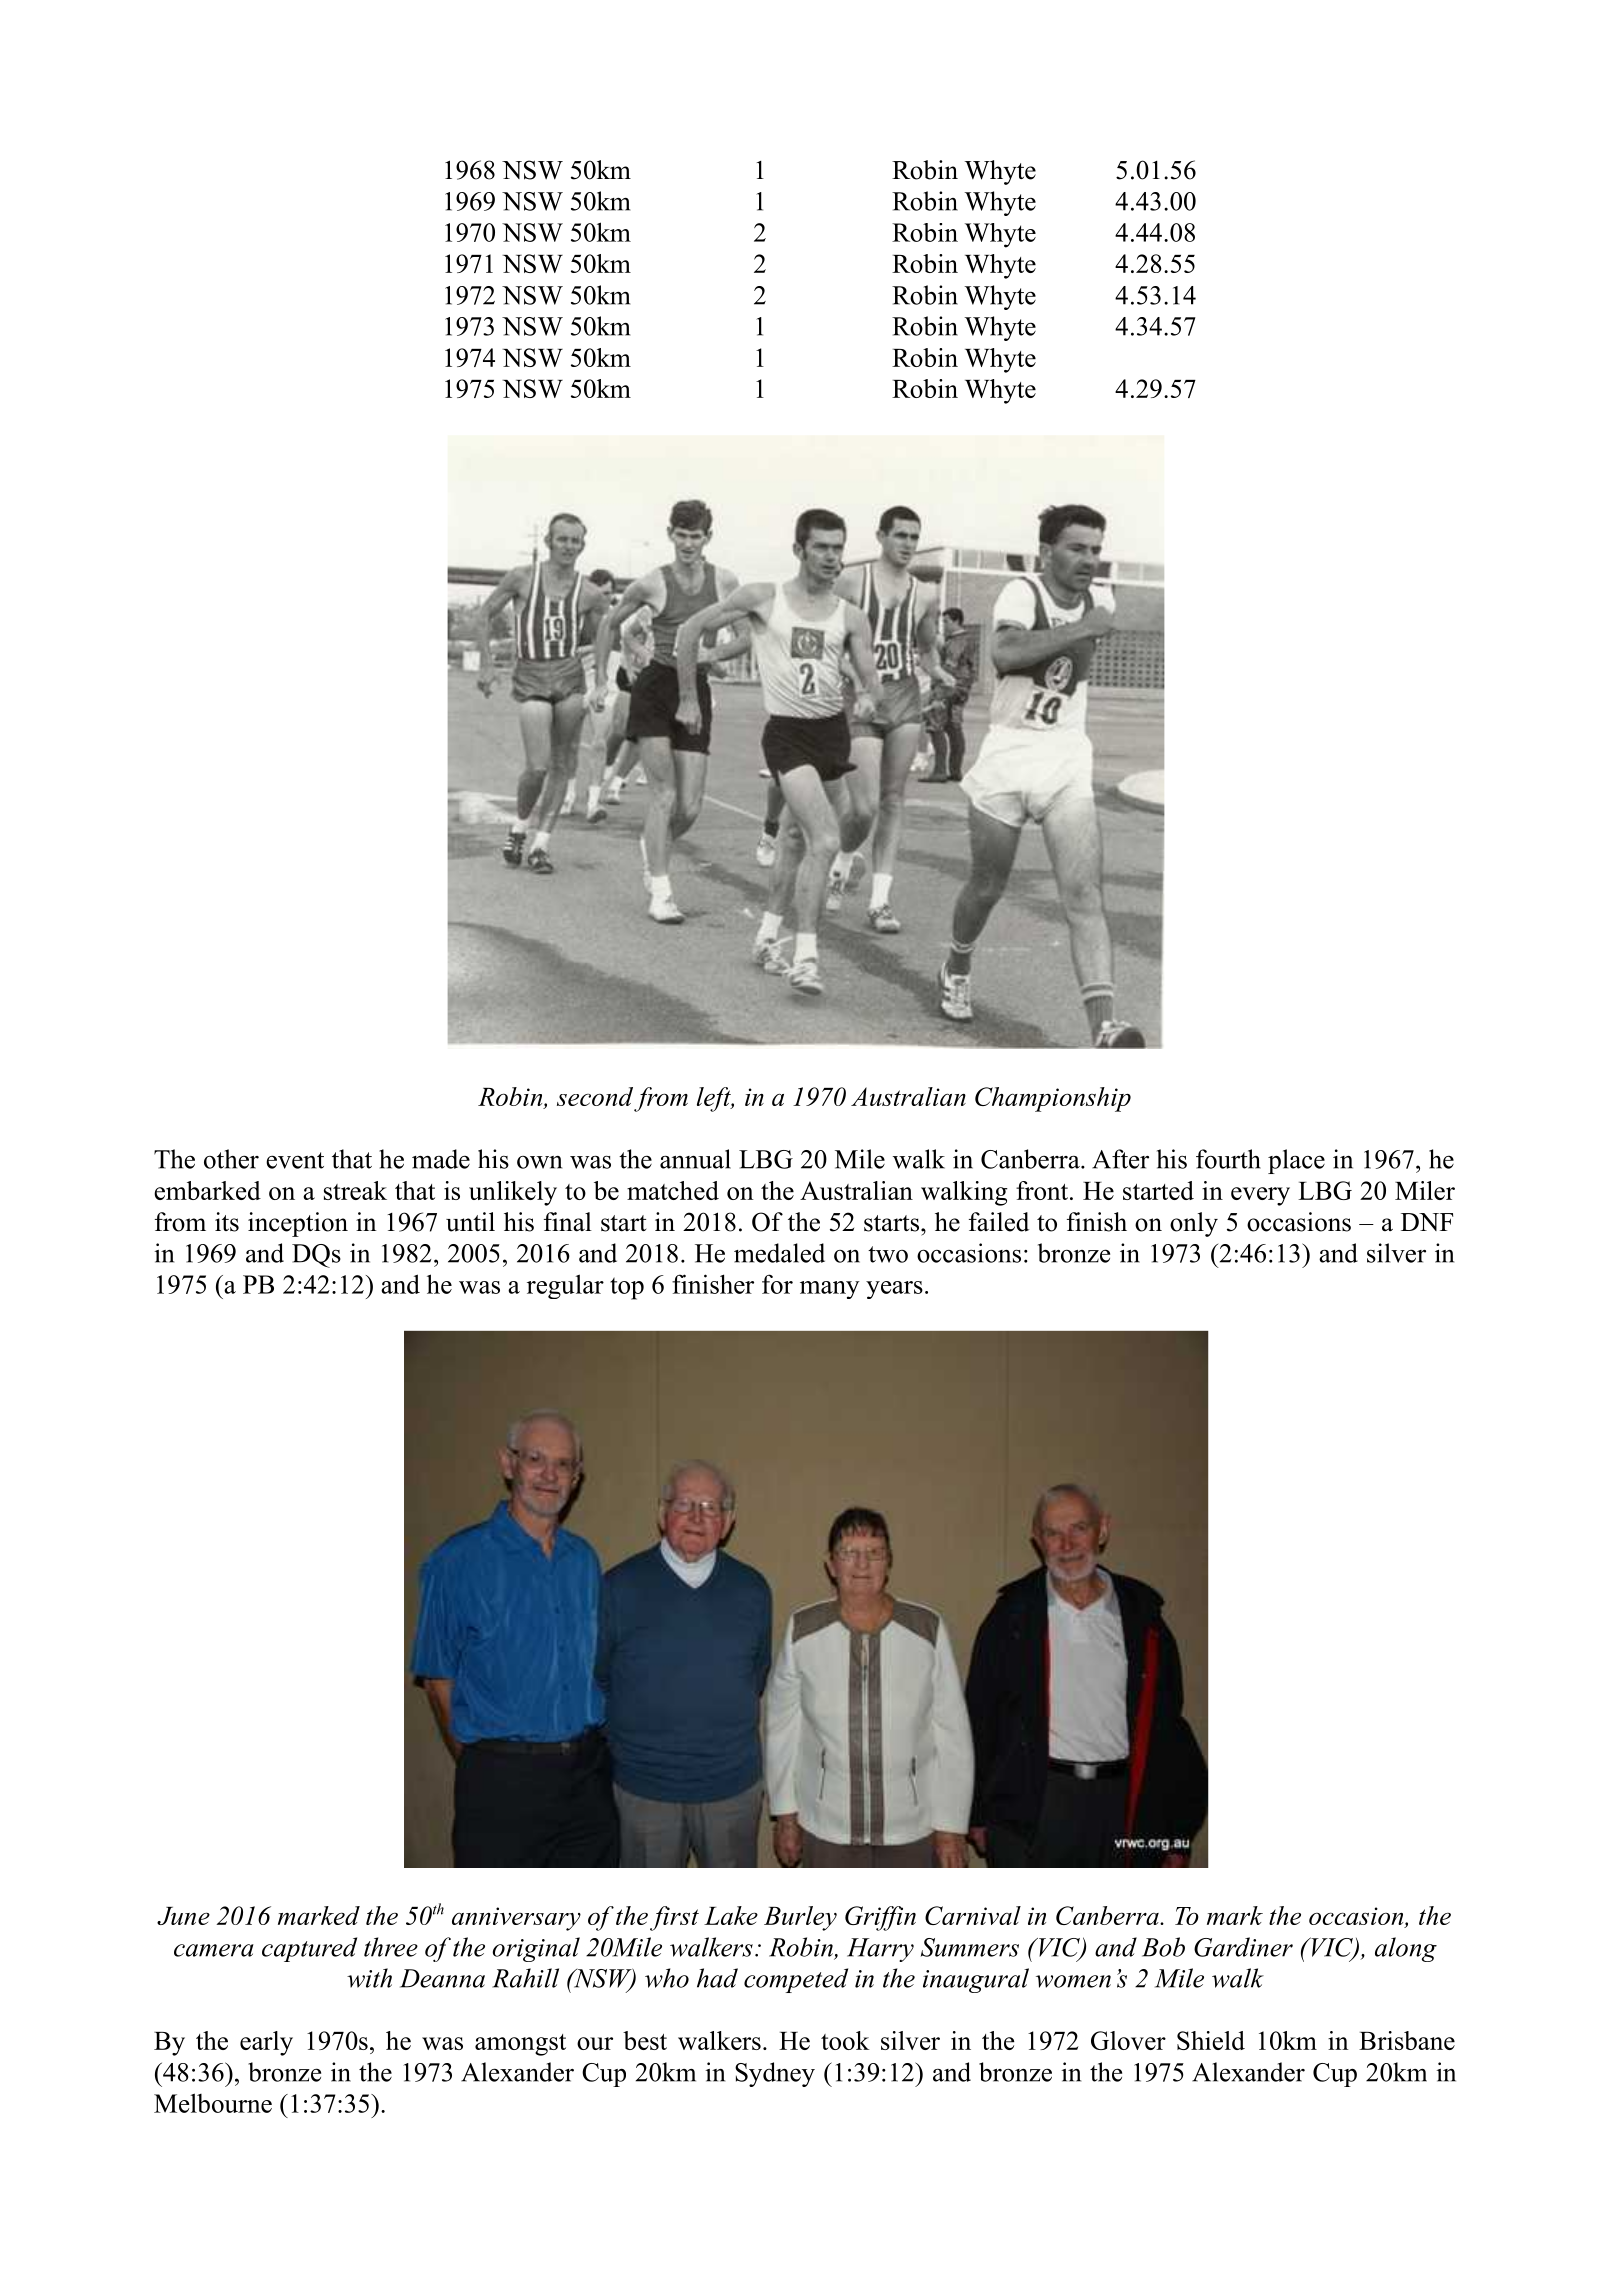 Image resolution: width=1612 pixels, height=2280 pixels. I want to click on June, so click(183, 1916).
